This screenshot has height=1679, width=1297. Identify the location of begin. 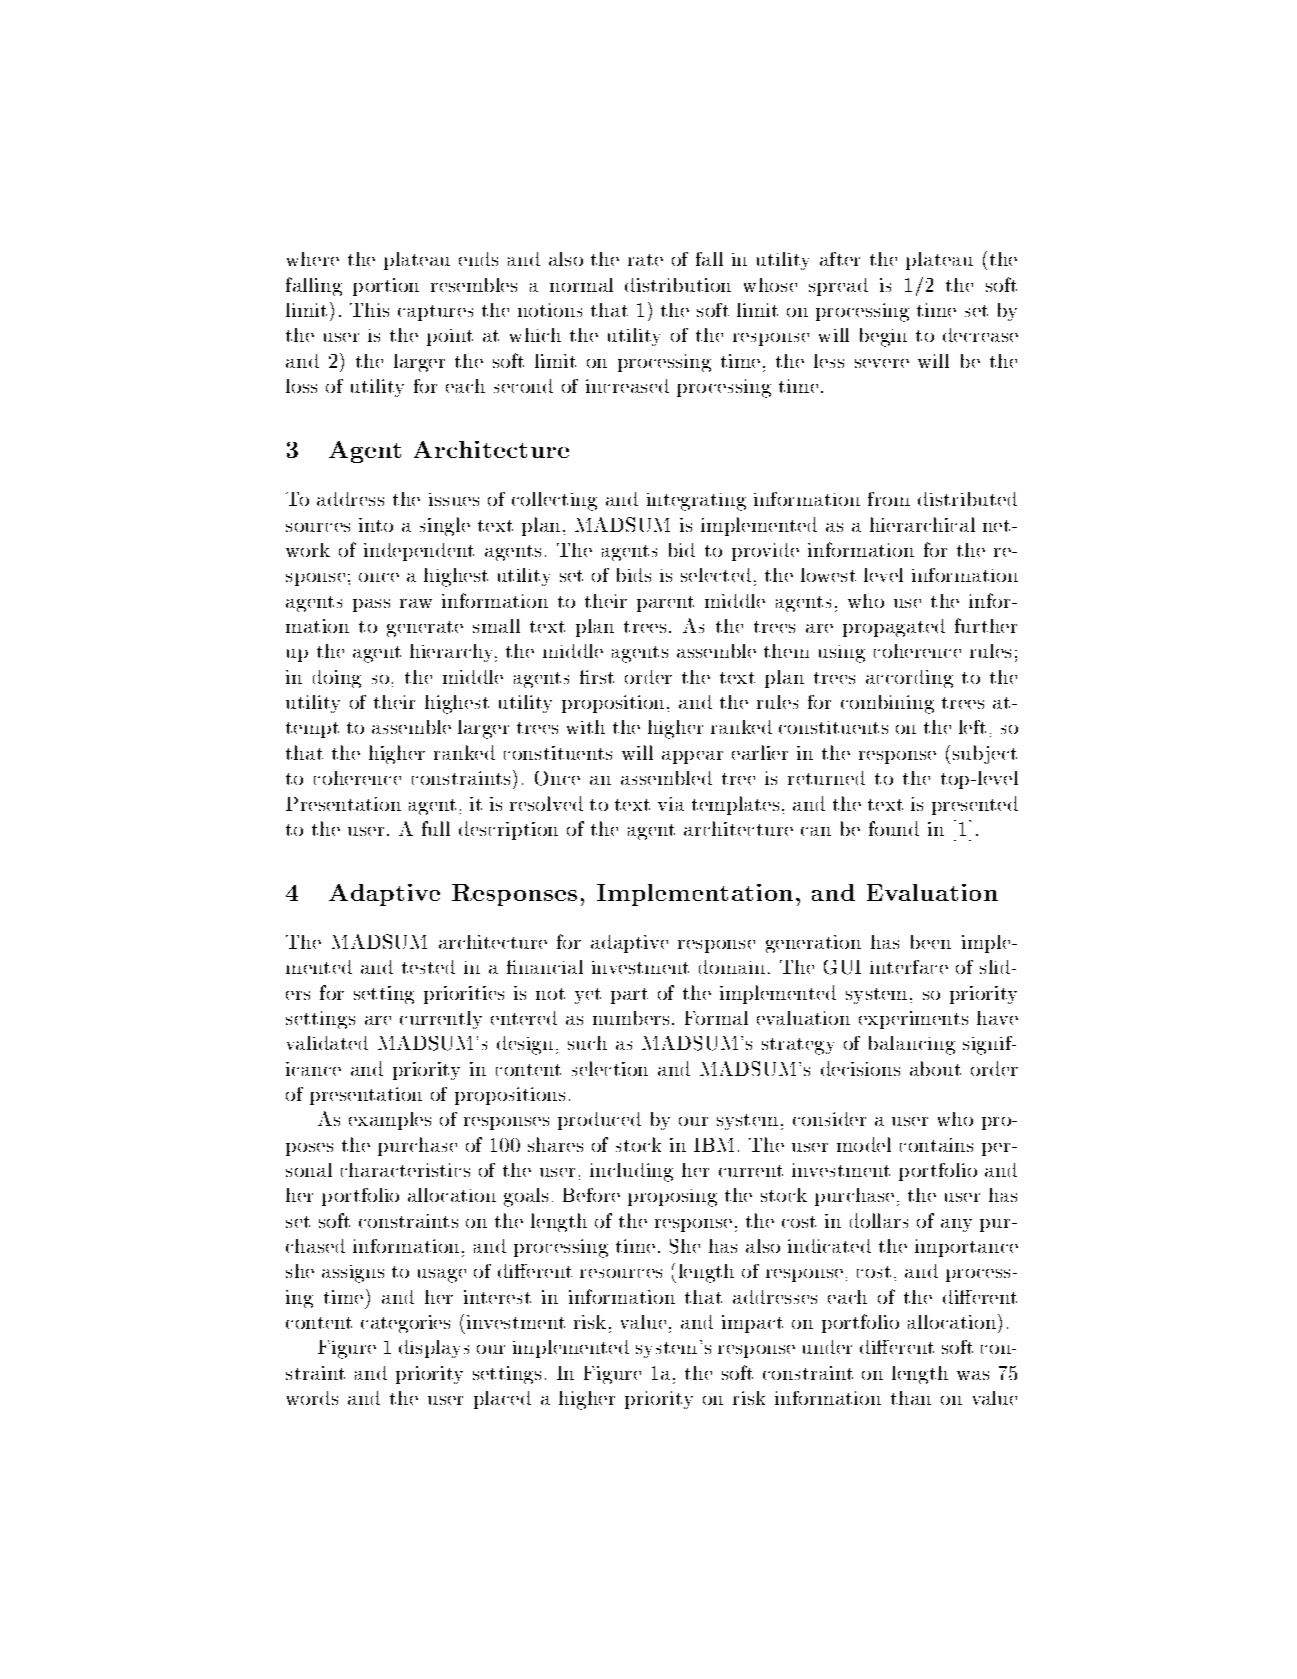
(883, 337).
